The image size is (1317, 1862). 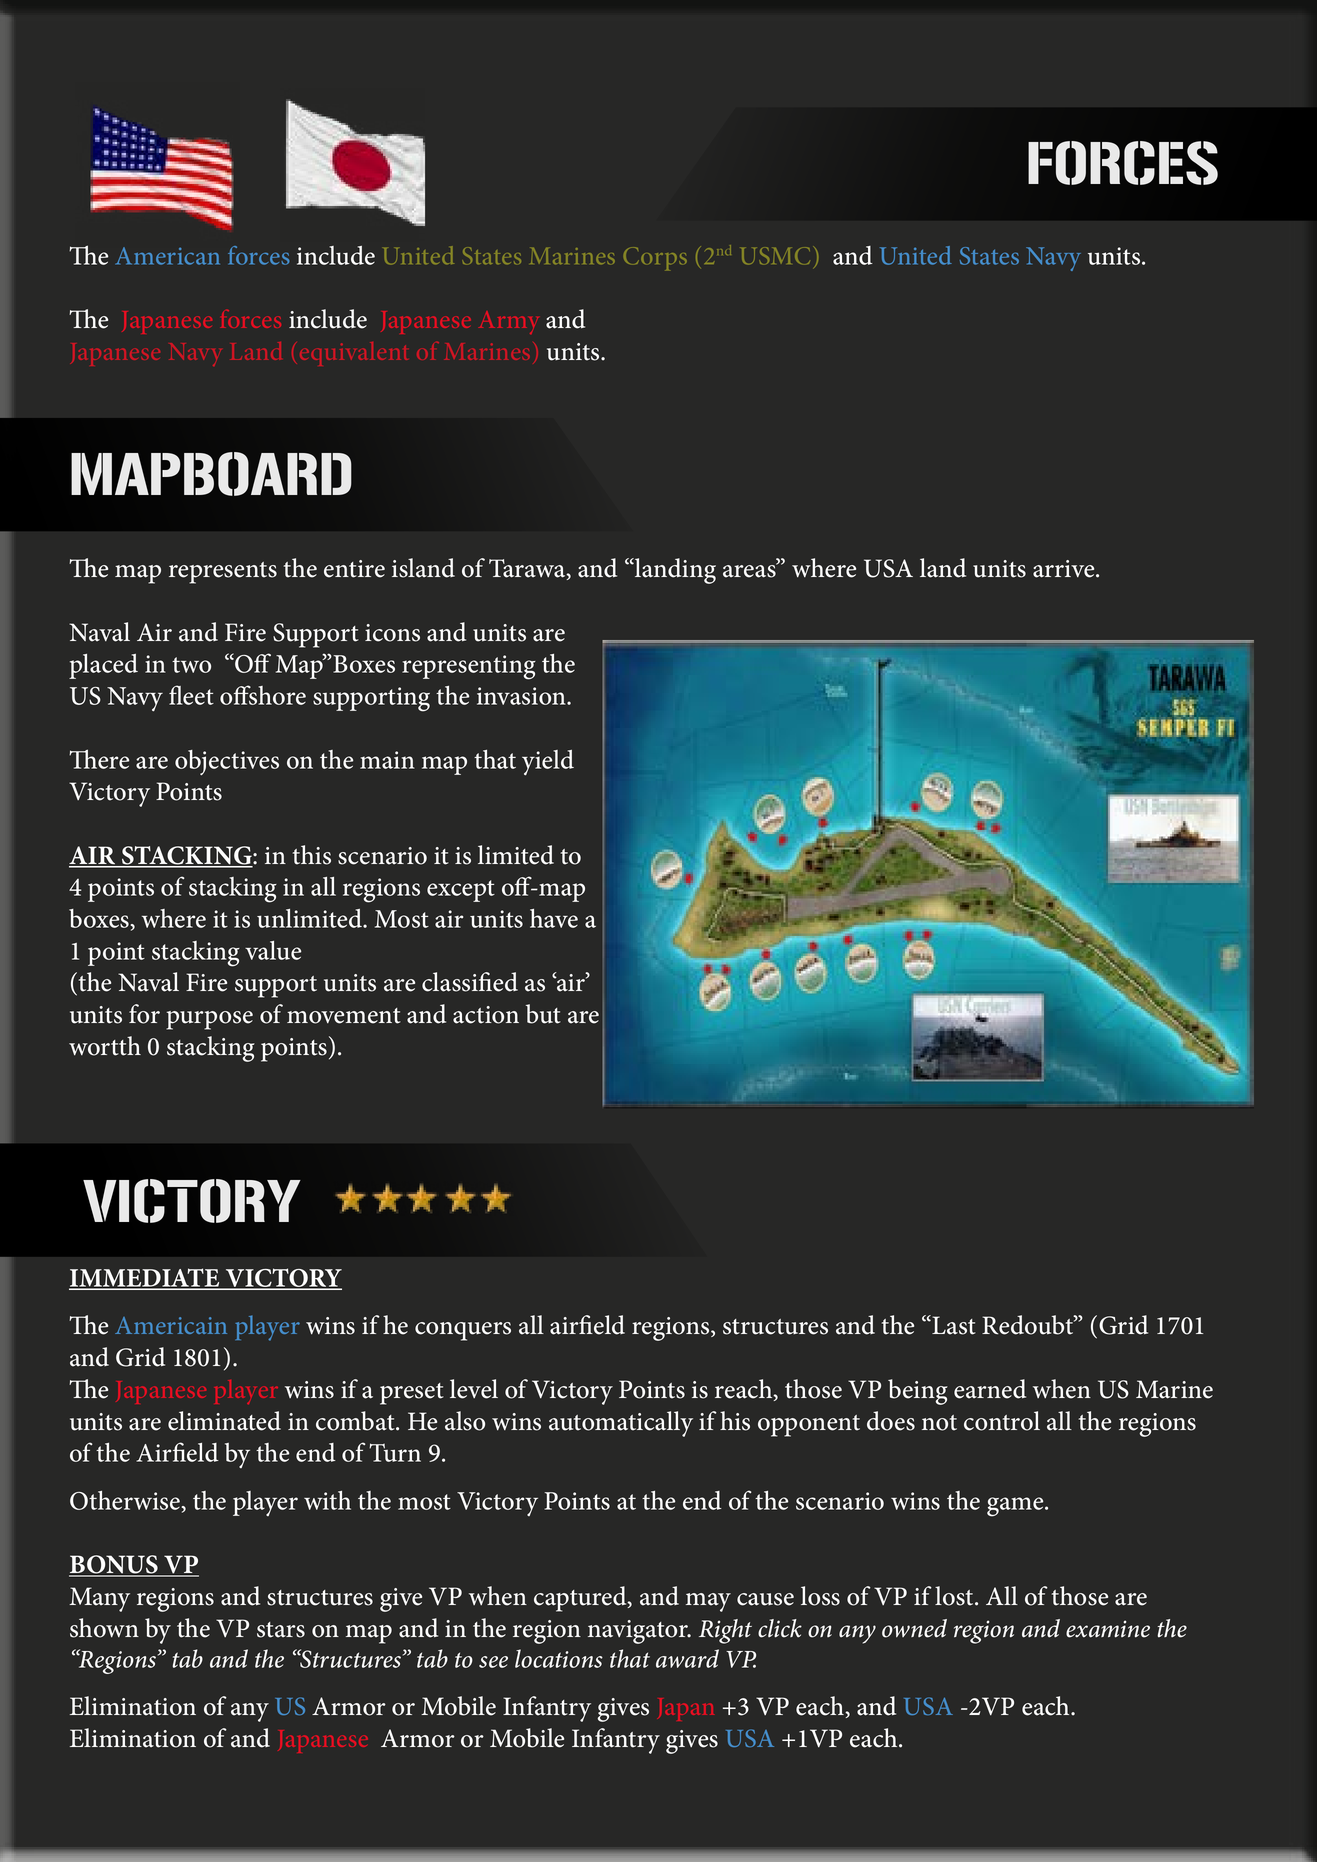 What do you see at coordinates (955, 1596) in the screenshot?
I see `lost` at bounding box center [955, 1596].
